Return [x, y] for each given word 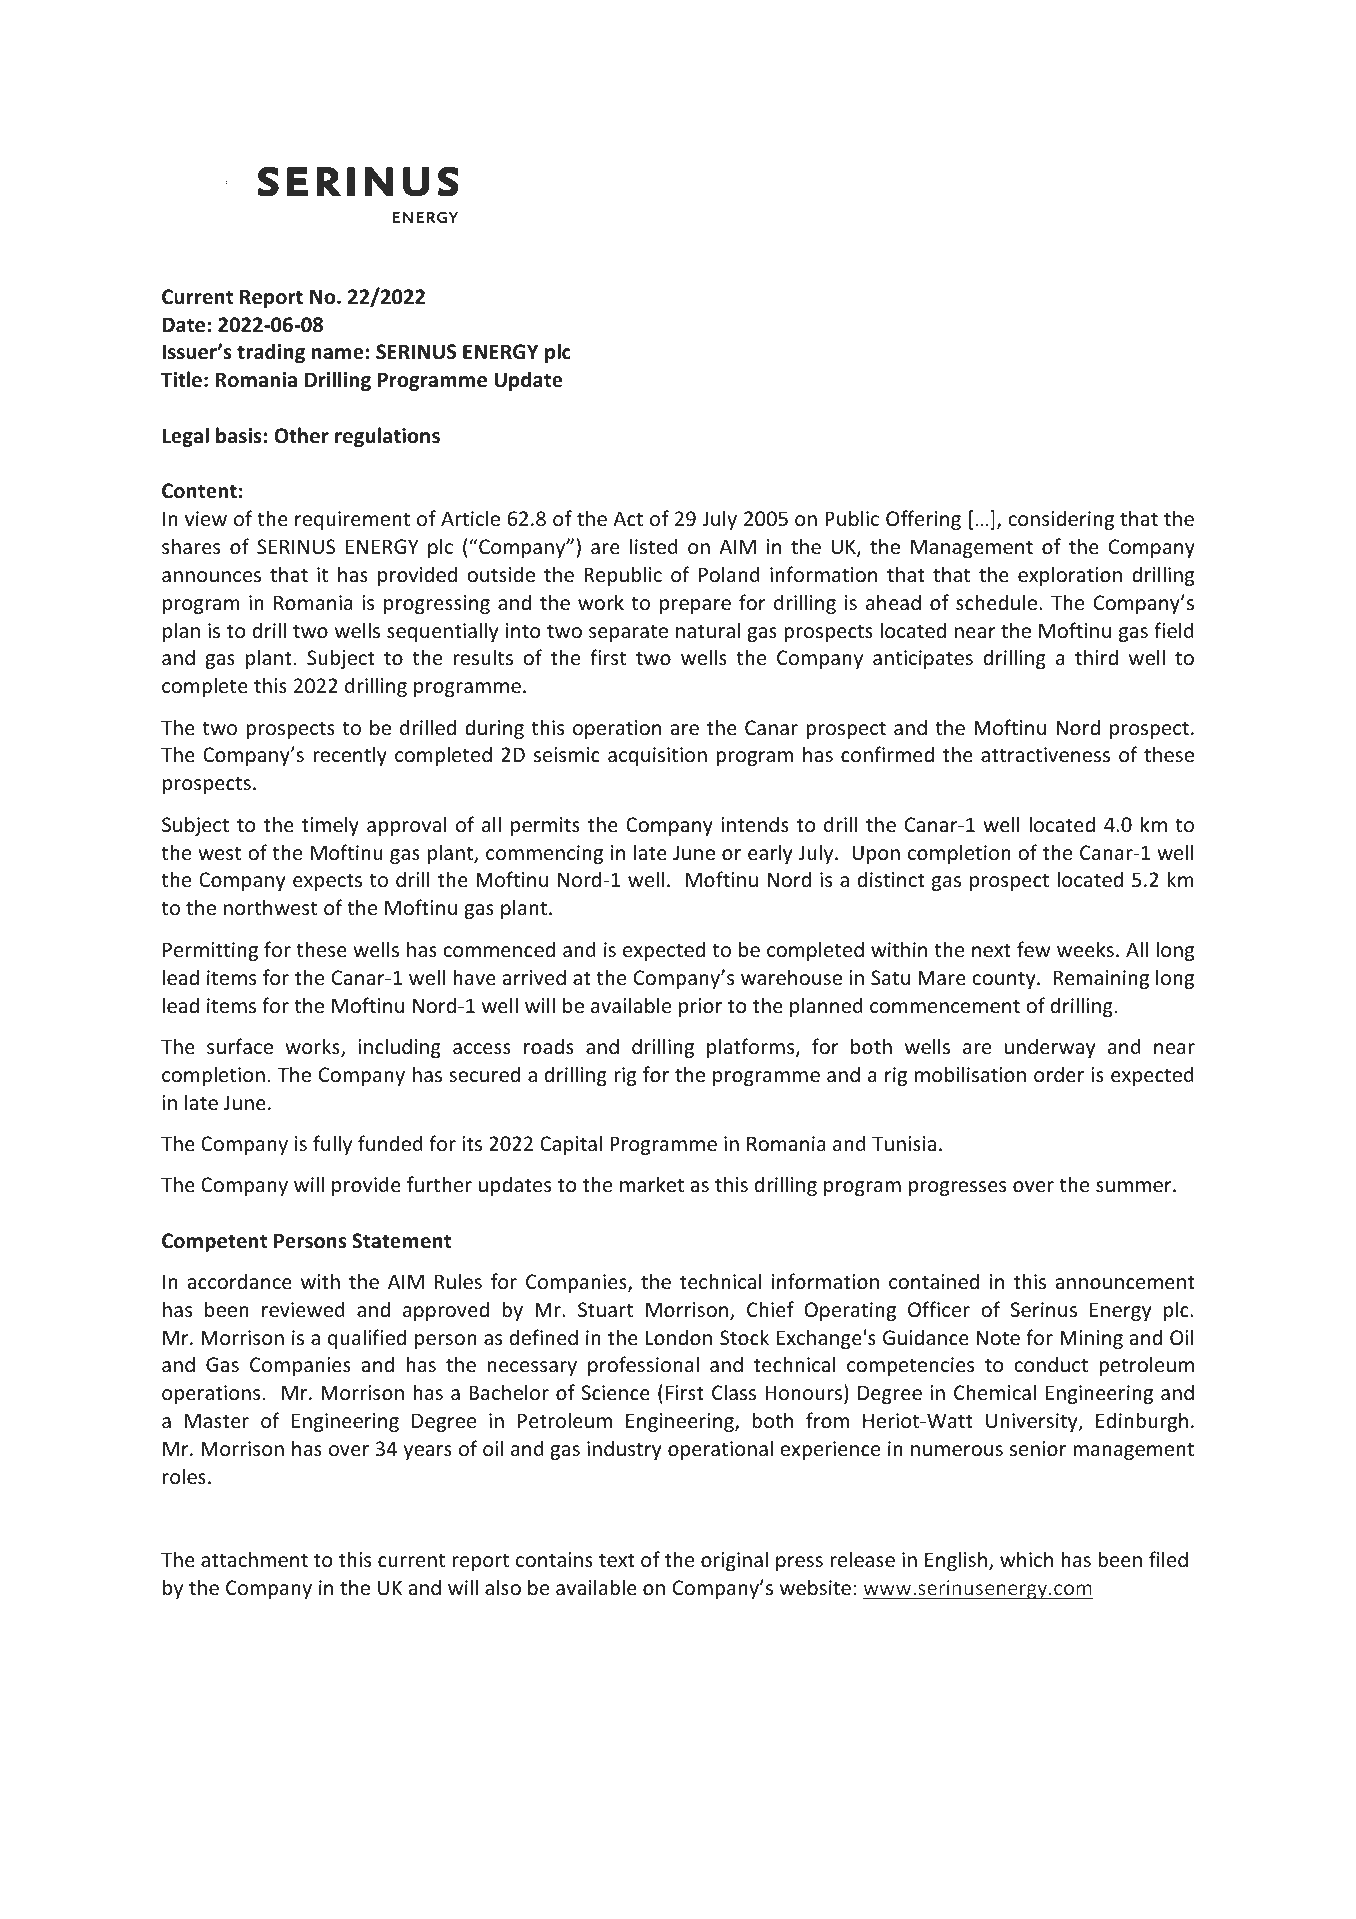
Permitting [210, 951]
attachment [254, 1559]
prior [700, 1007]
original [734, 1561]
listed [654, 546]
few [1033, 949]
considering [1061, 520]
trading [271, 353]
